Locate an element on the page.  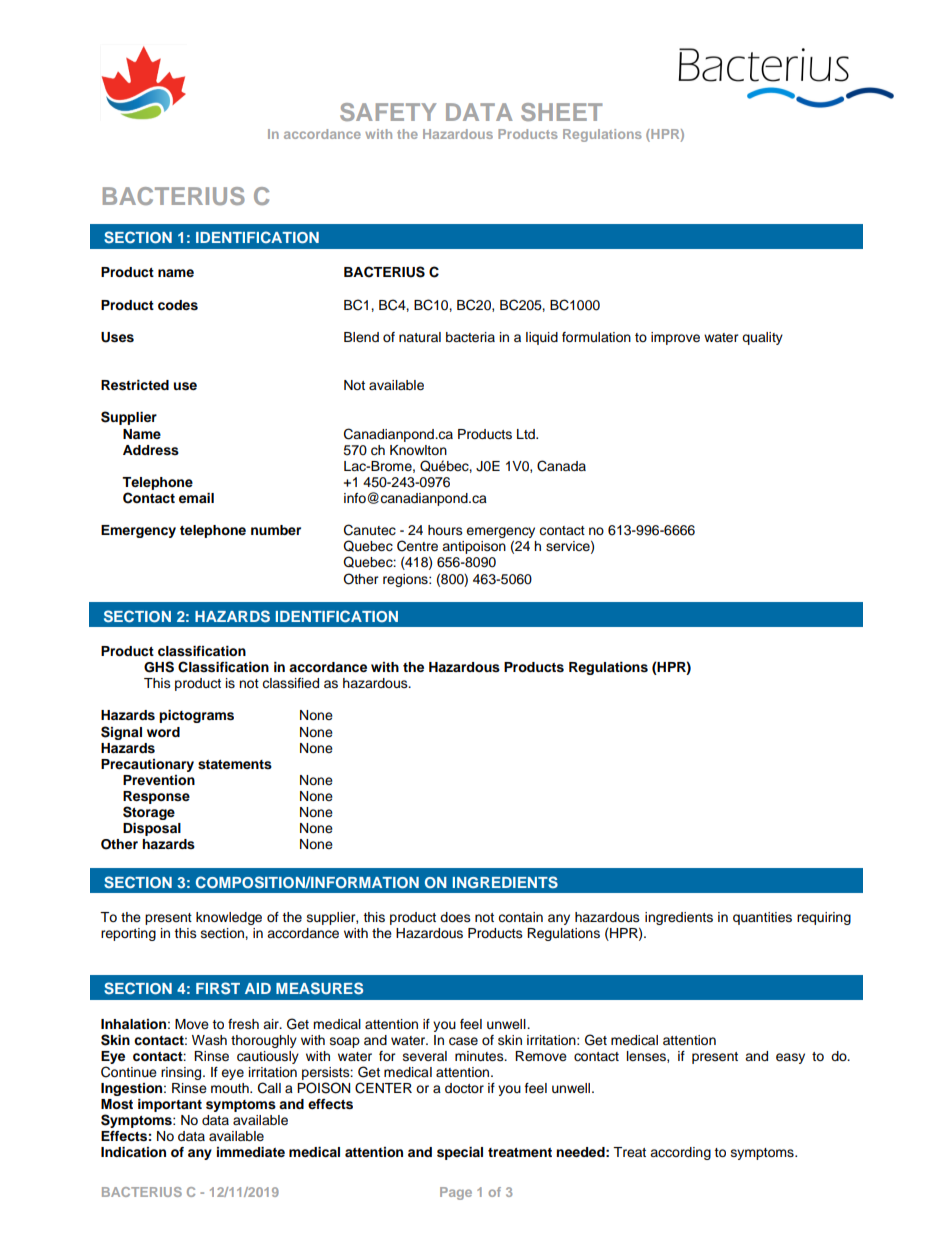
special is located at coordinates (460, 1153).
